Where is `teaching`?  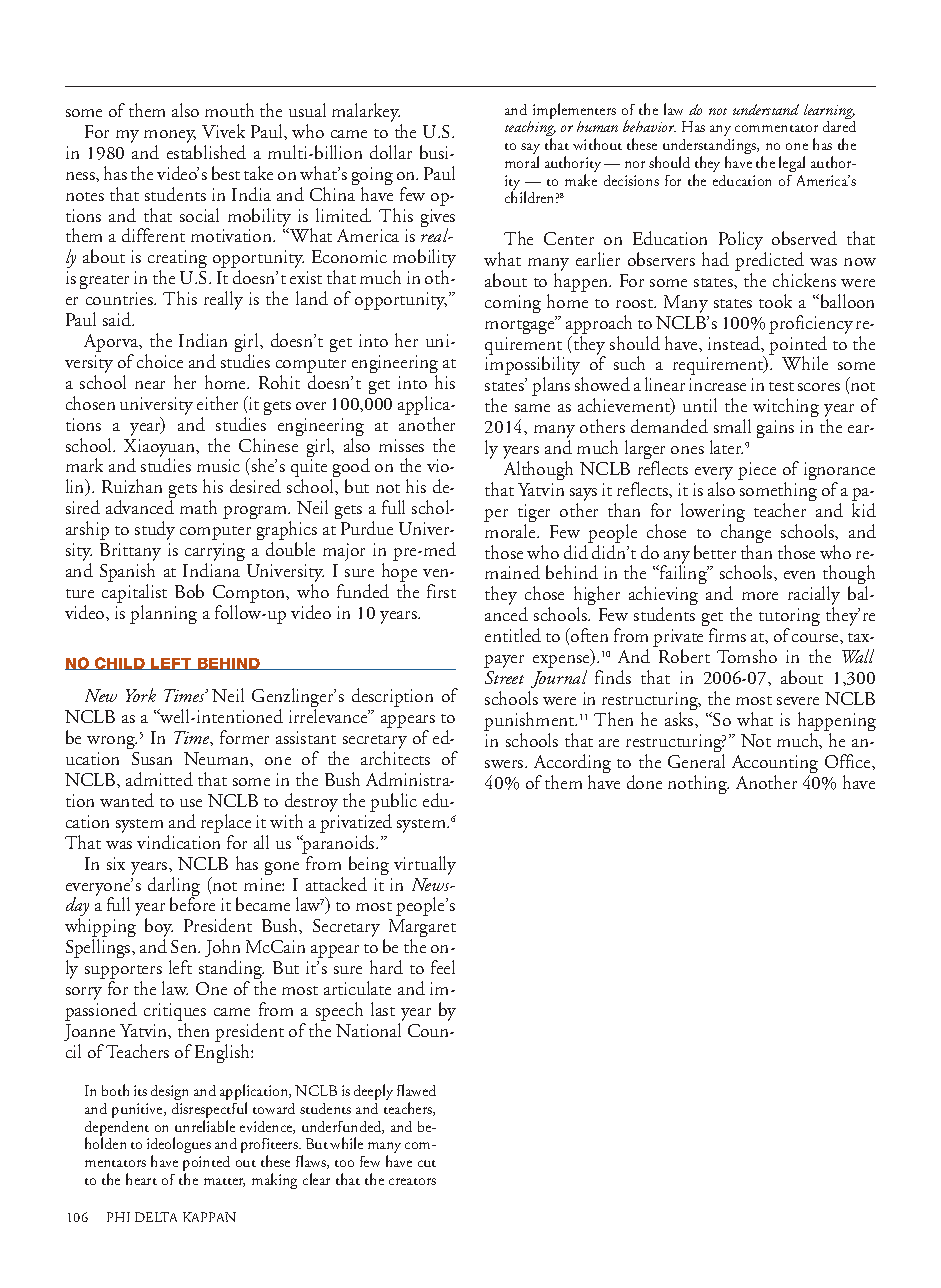
teaching is located at coordinates (530, 130).
